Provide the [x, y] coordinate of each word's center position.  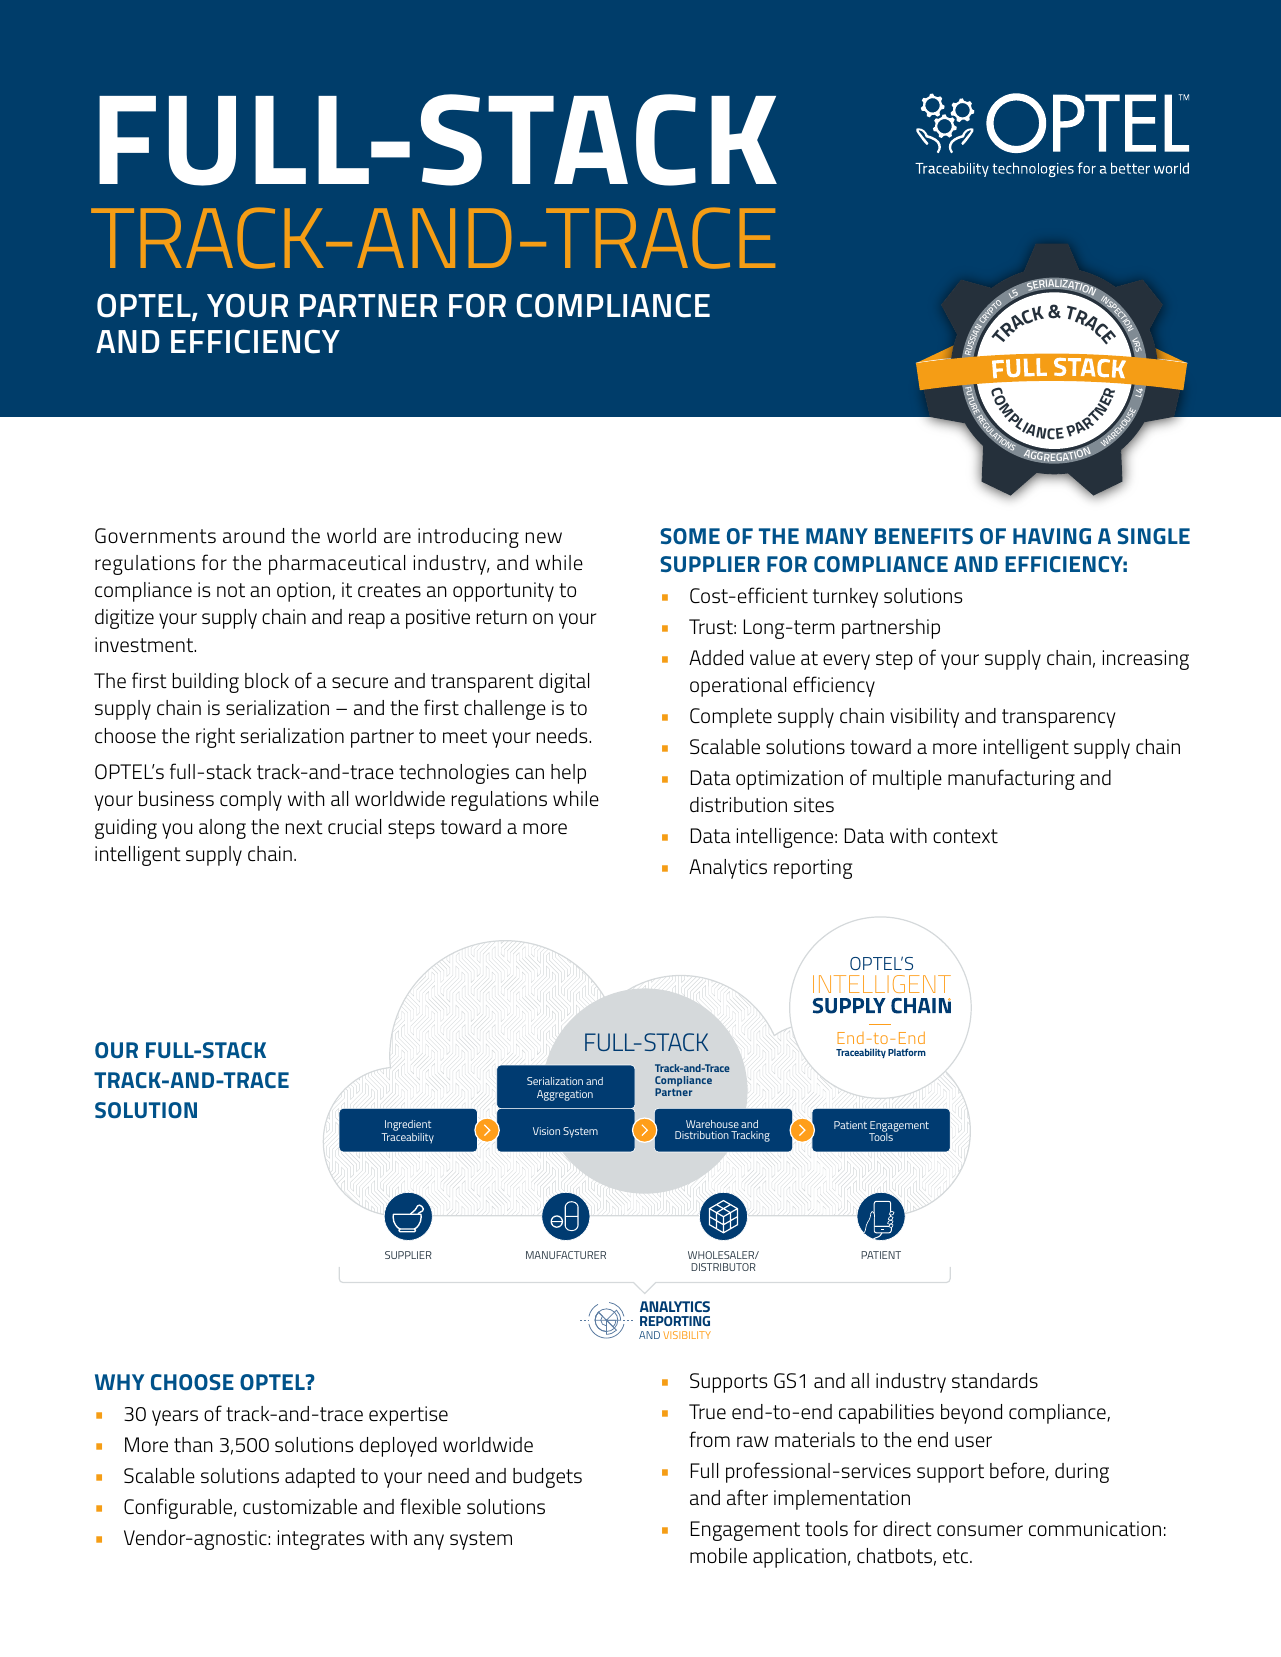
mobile [718, 1555]
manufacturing [1011, 779]
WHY [119, 1382]
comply [251, 801]
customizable [300, 1506]
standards [995, 1381]
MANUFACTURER [566, 1255]
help [568, 774]
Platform [907, 1052]
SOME [690, 536]
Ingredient [407, 1127]
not [231, 590]
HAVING [1052, 536]
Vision [546, 1131]
